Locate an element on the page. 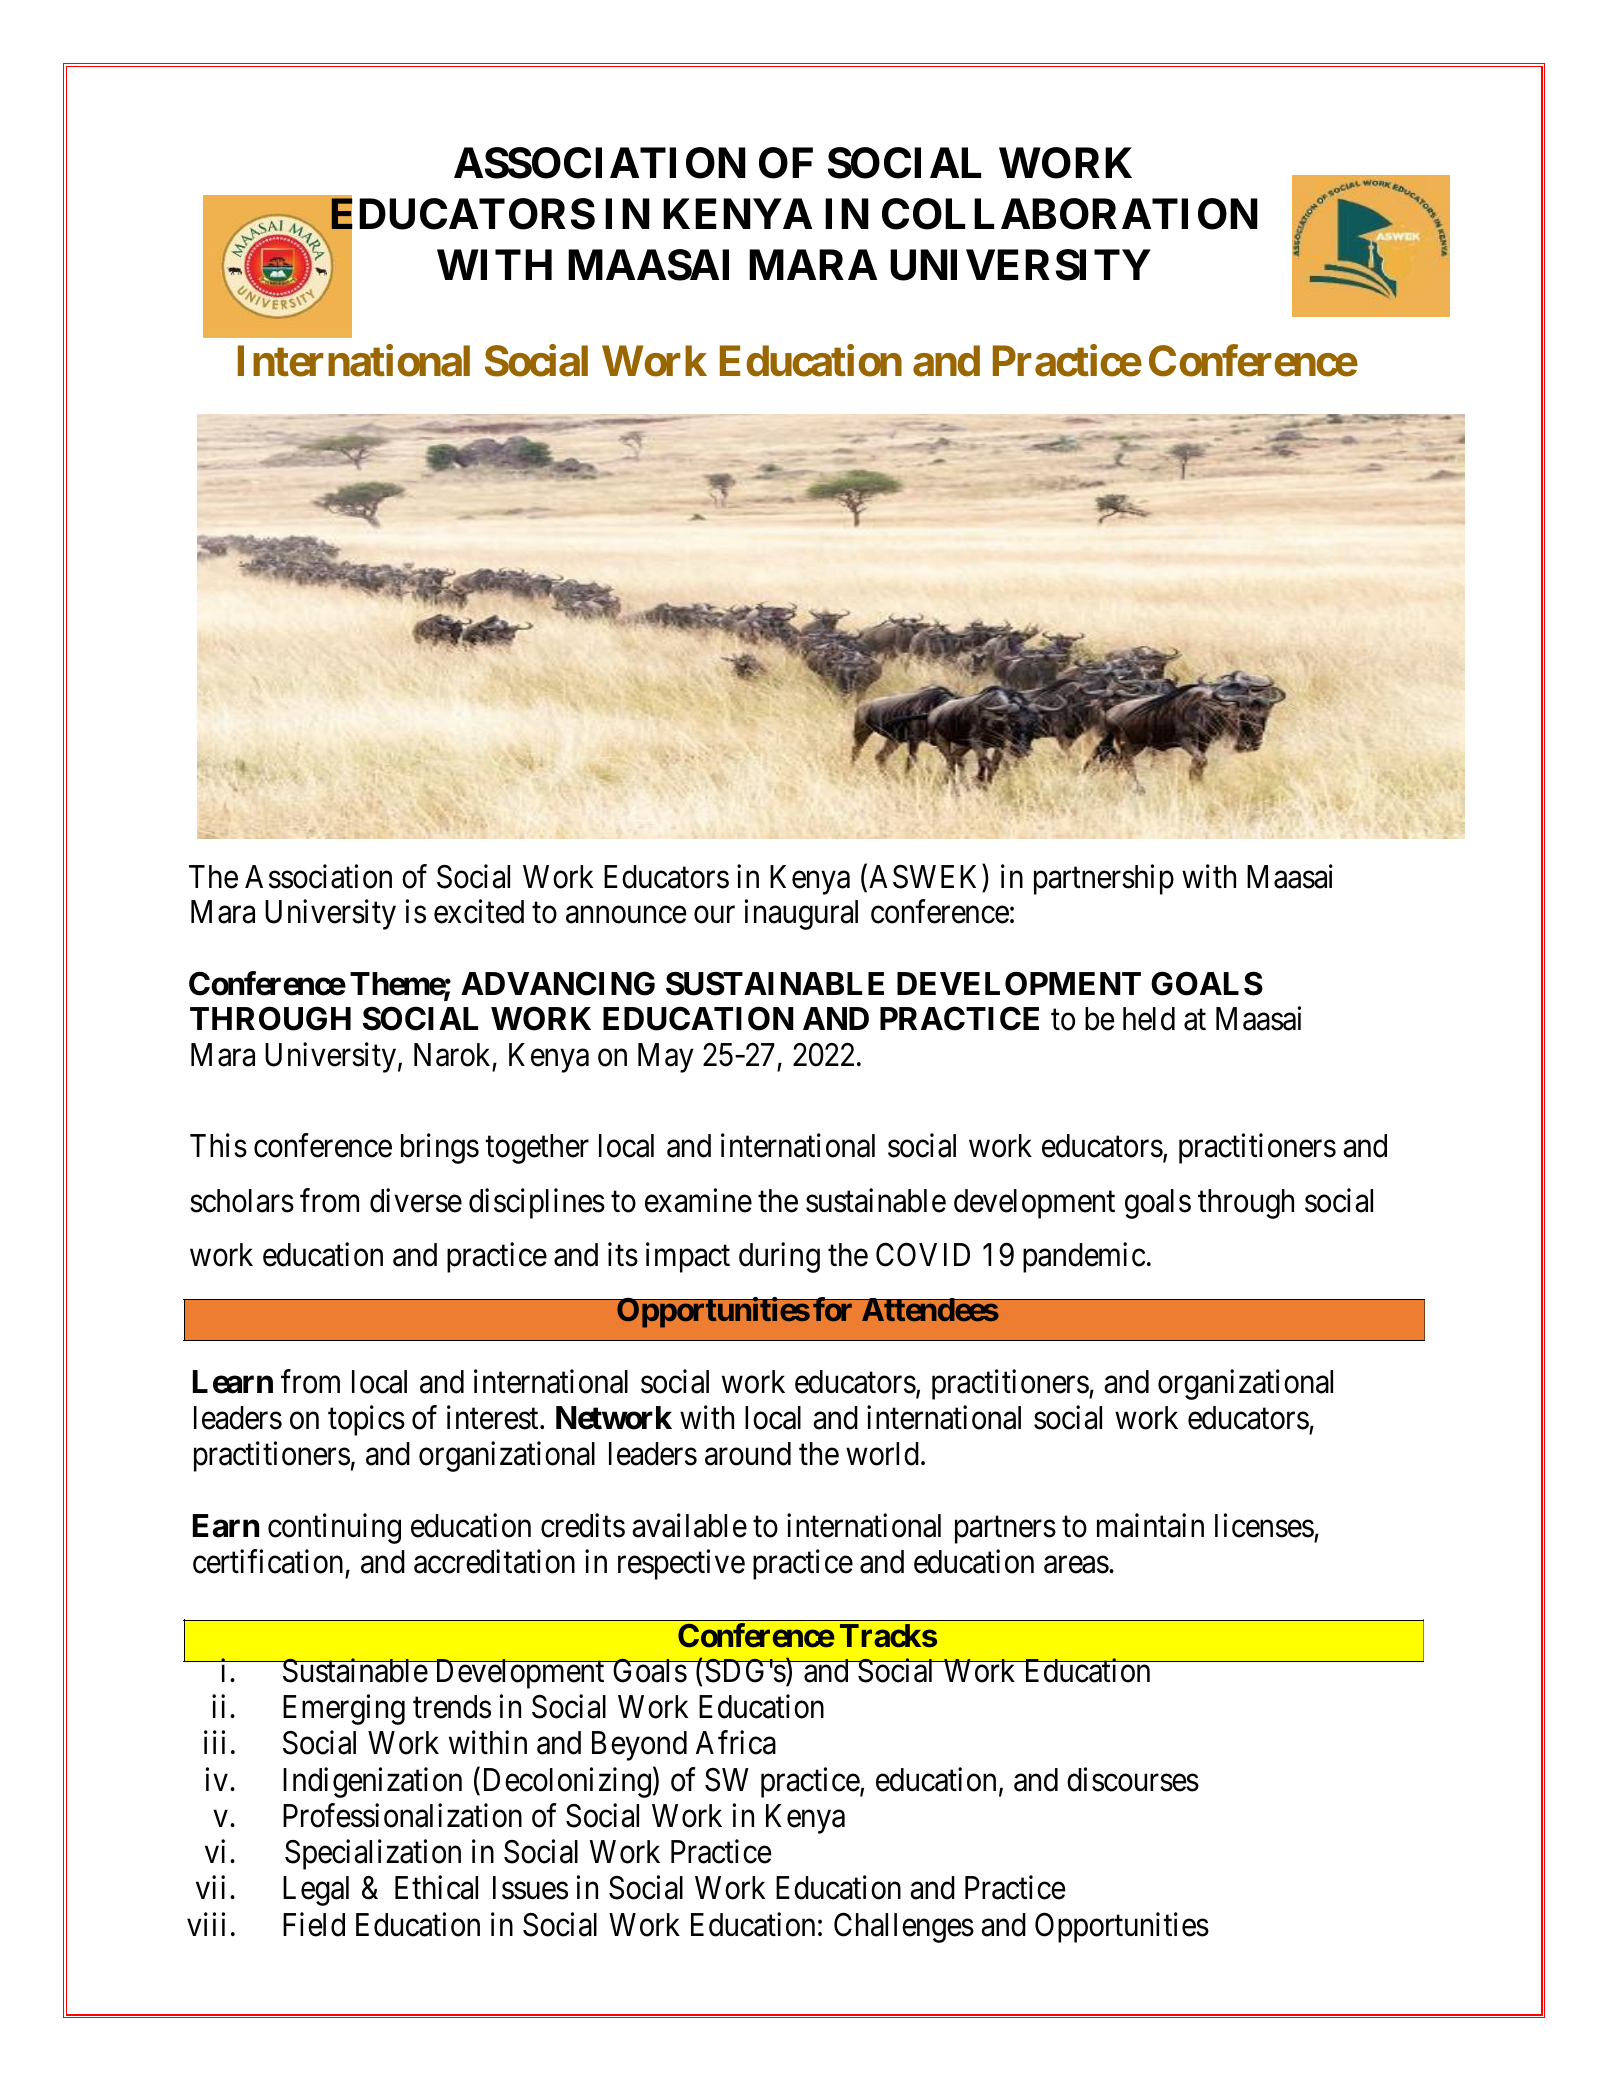 The width and height of the document is (1608, 2081). excited is located at coordinates (479, 912).
